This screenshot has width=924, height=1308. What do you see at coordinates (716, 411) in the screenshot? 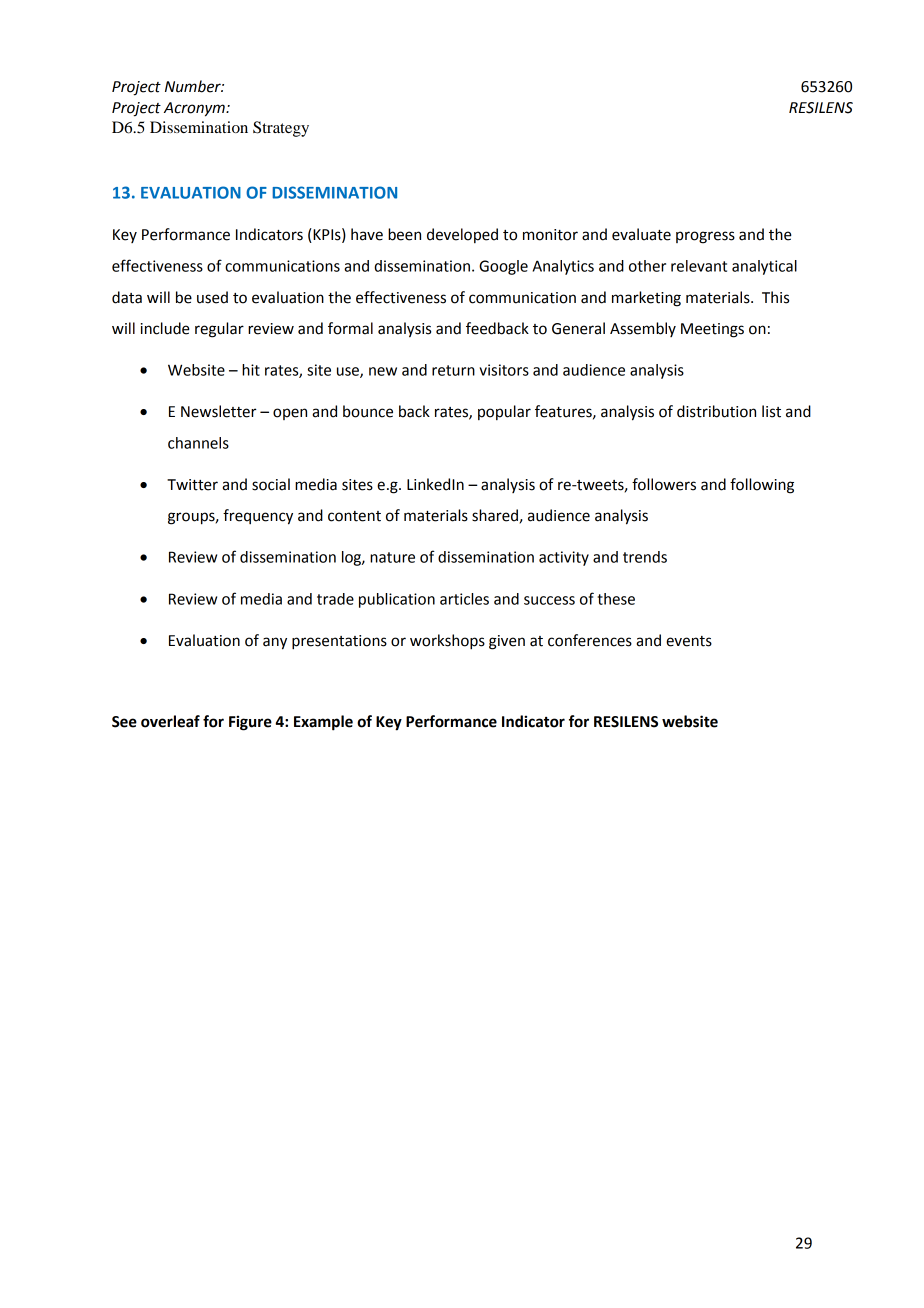
I see `distribution` at bounding box center [716, 411].
